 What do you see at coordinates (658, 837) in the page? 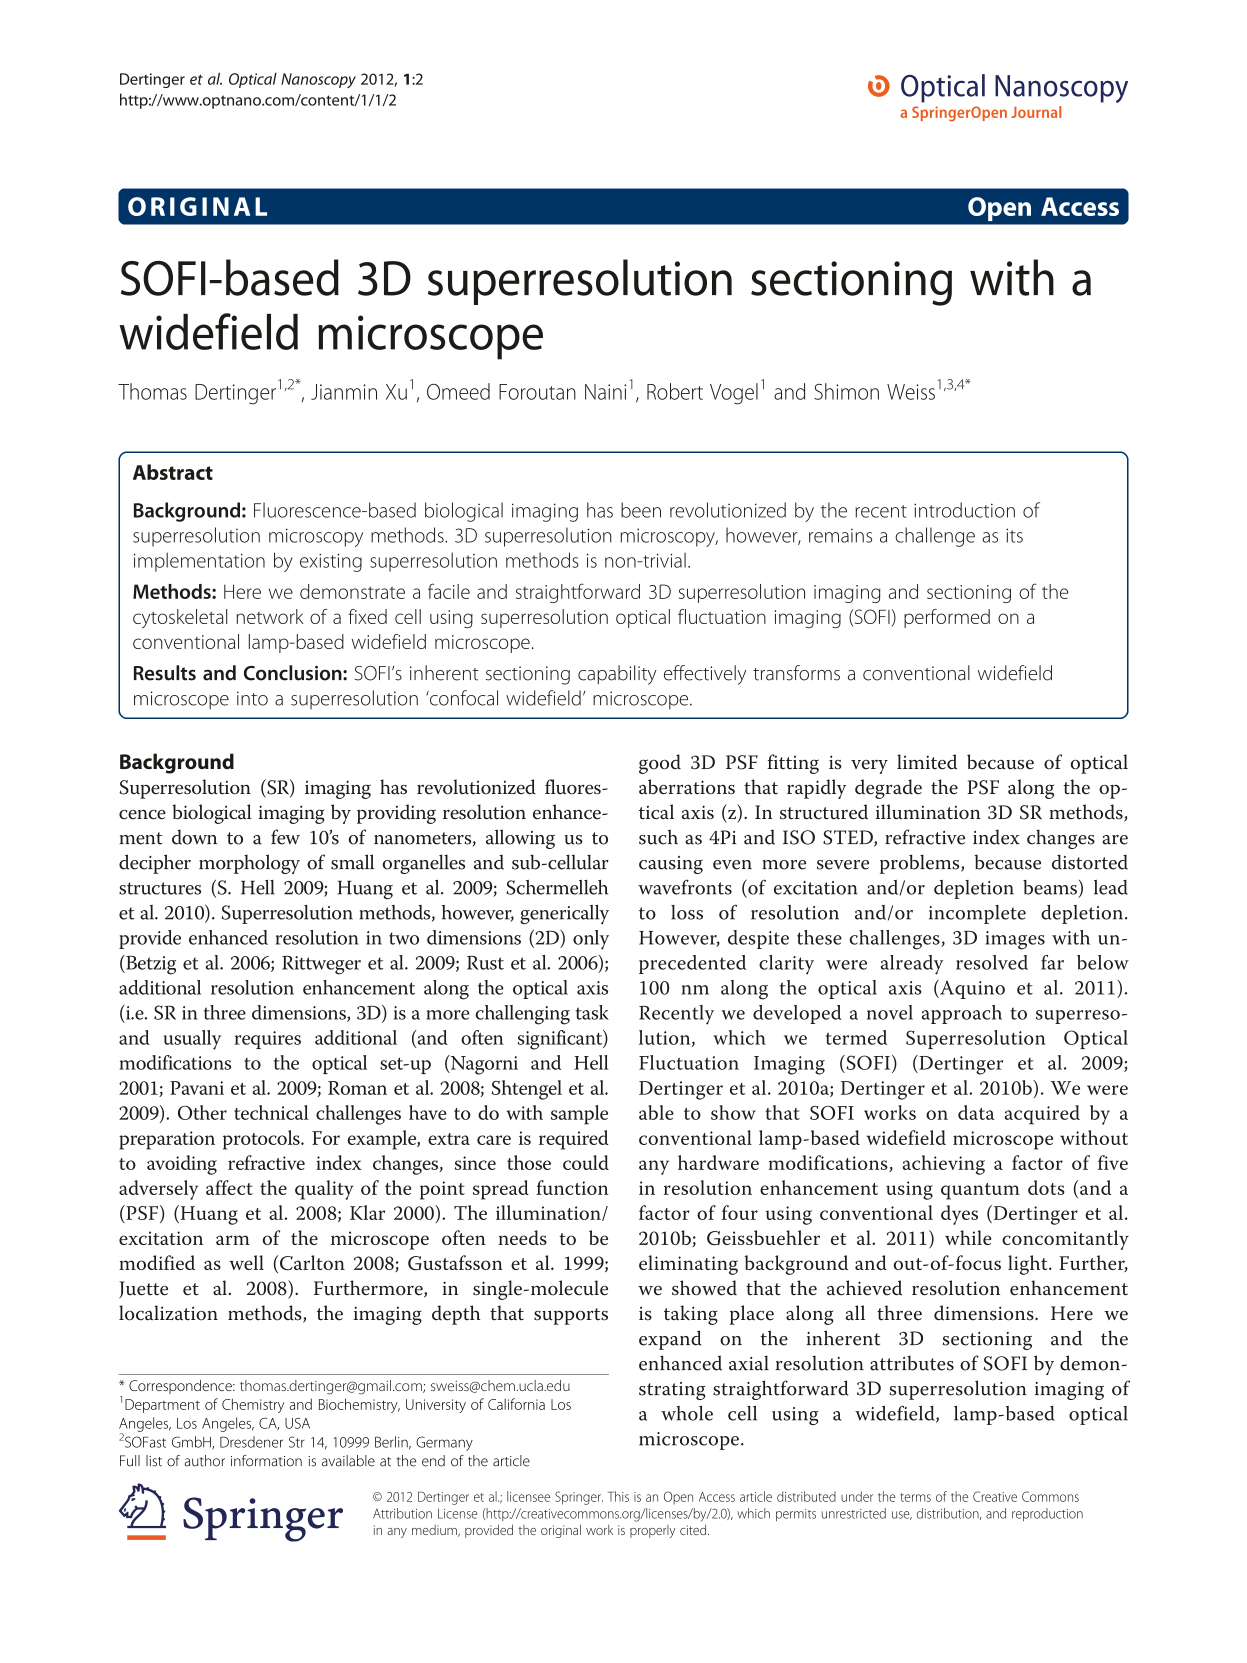
I see `such` at bounding box center [658, 837].
